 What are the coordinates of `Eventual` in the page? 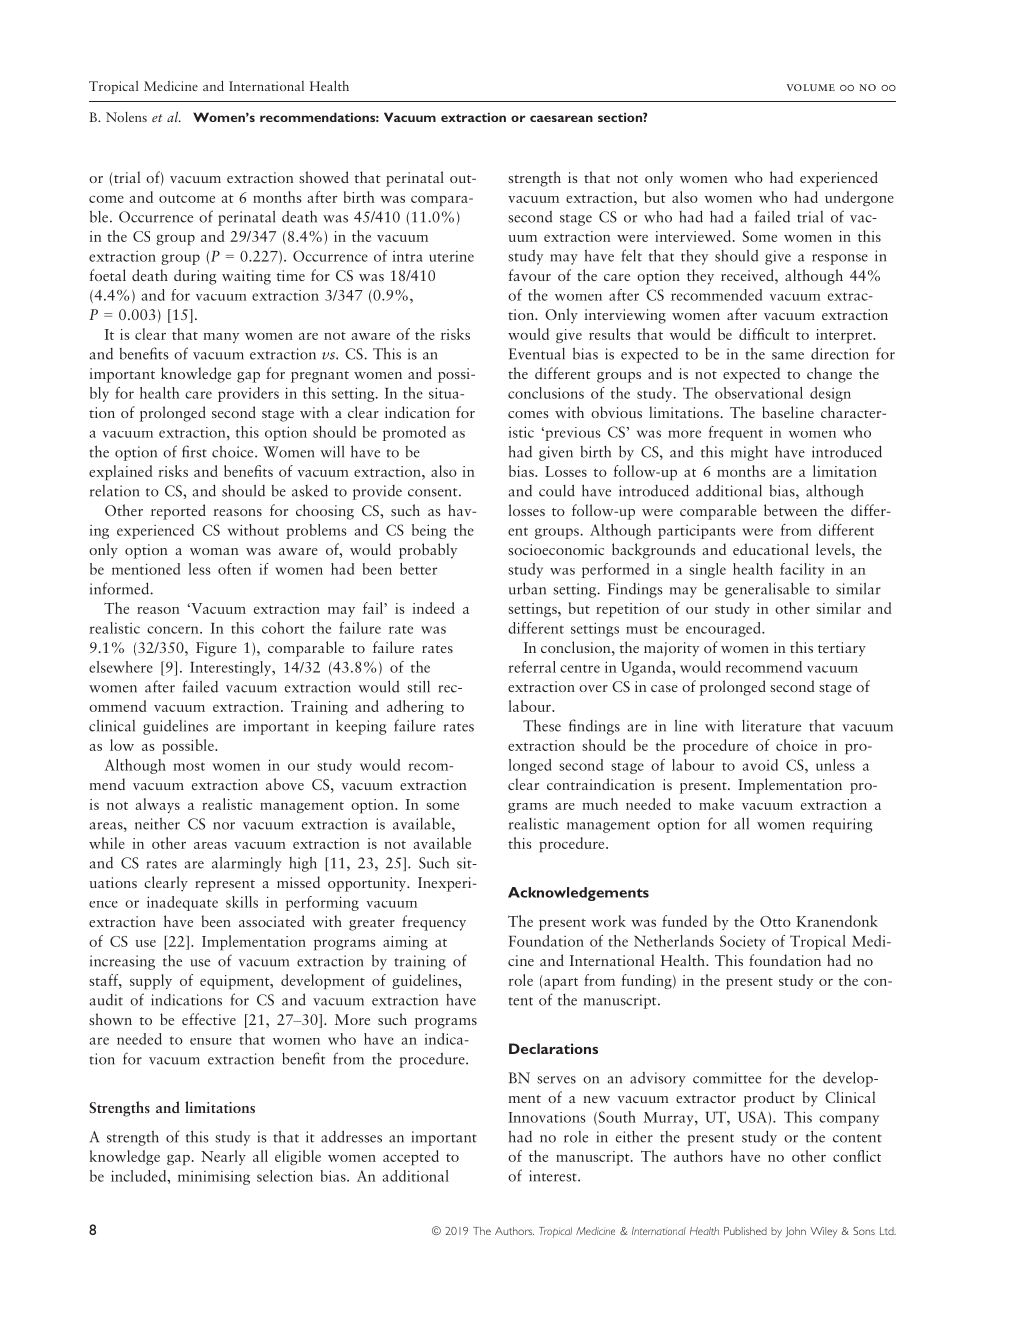 It's located at (537, 354).
